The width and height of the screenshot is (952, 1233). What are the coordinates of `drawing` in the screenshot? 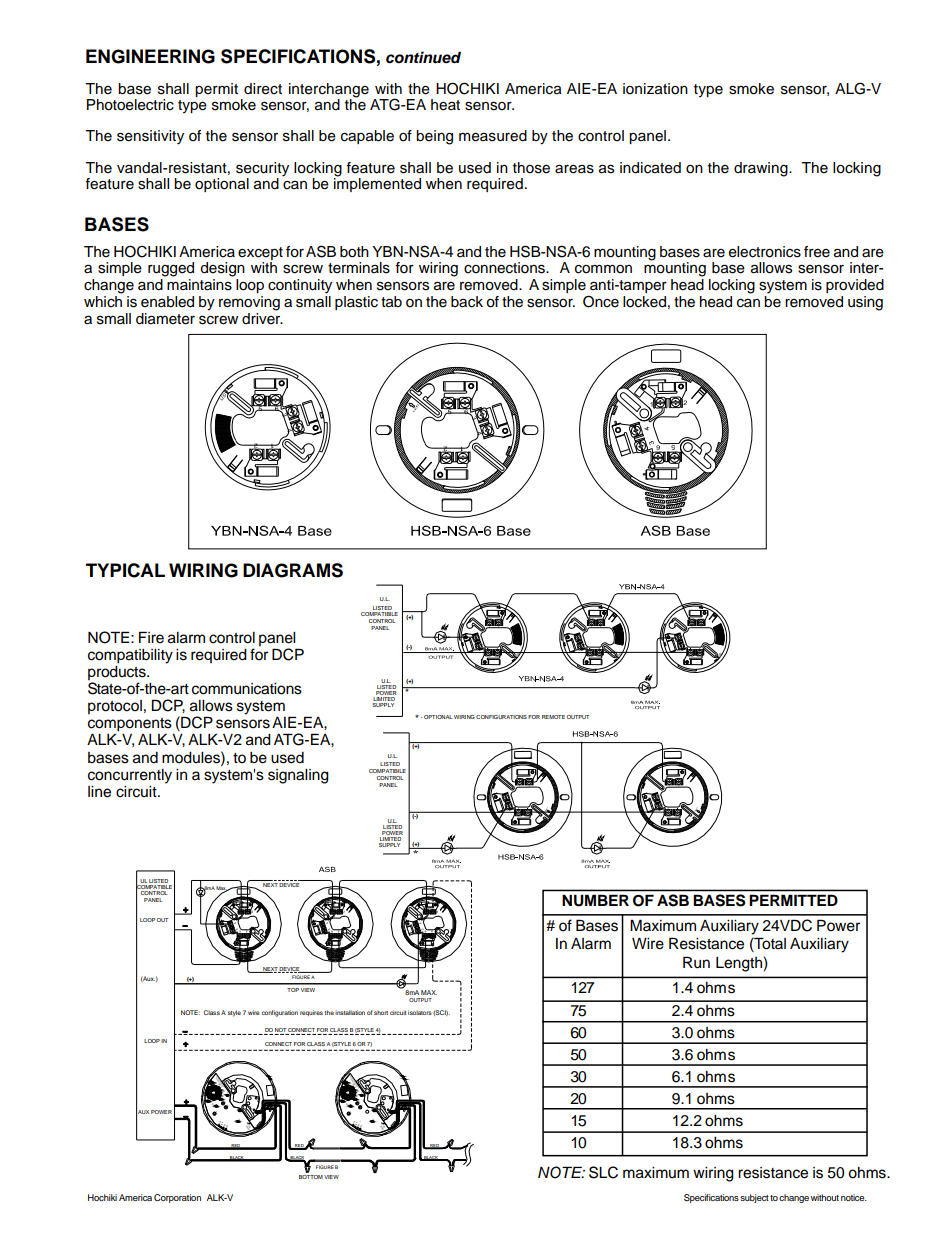 It's located at (762, 169).
